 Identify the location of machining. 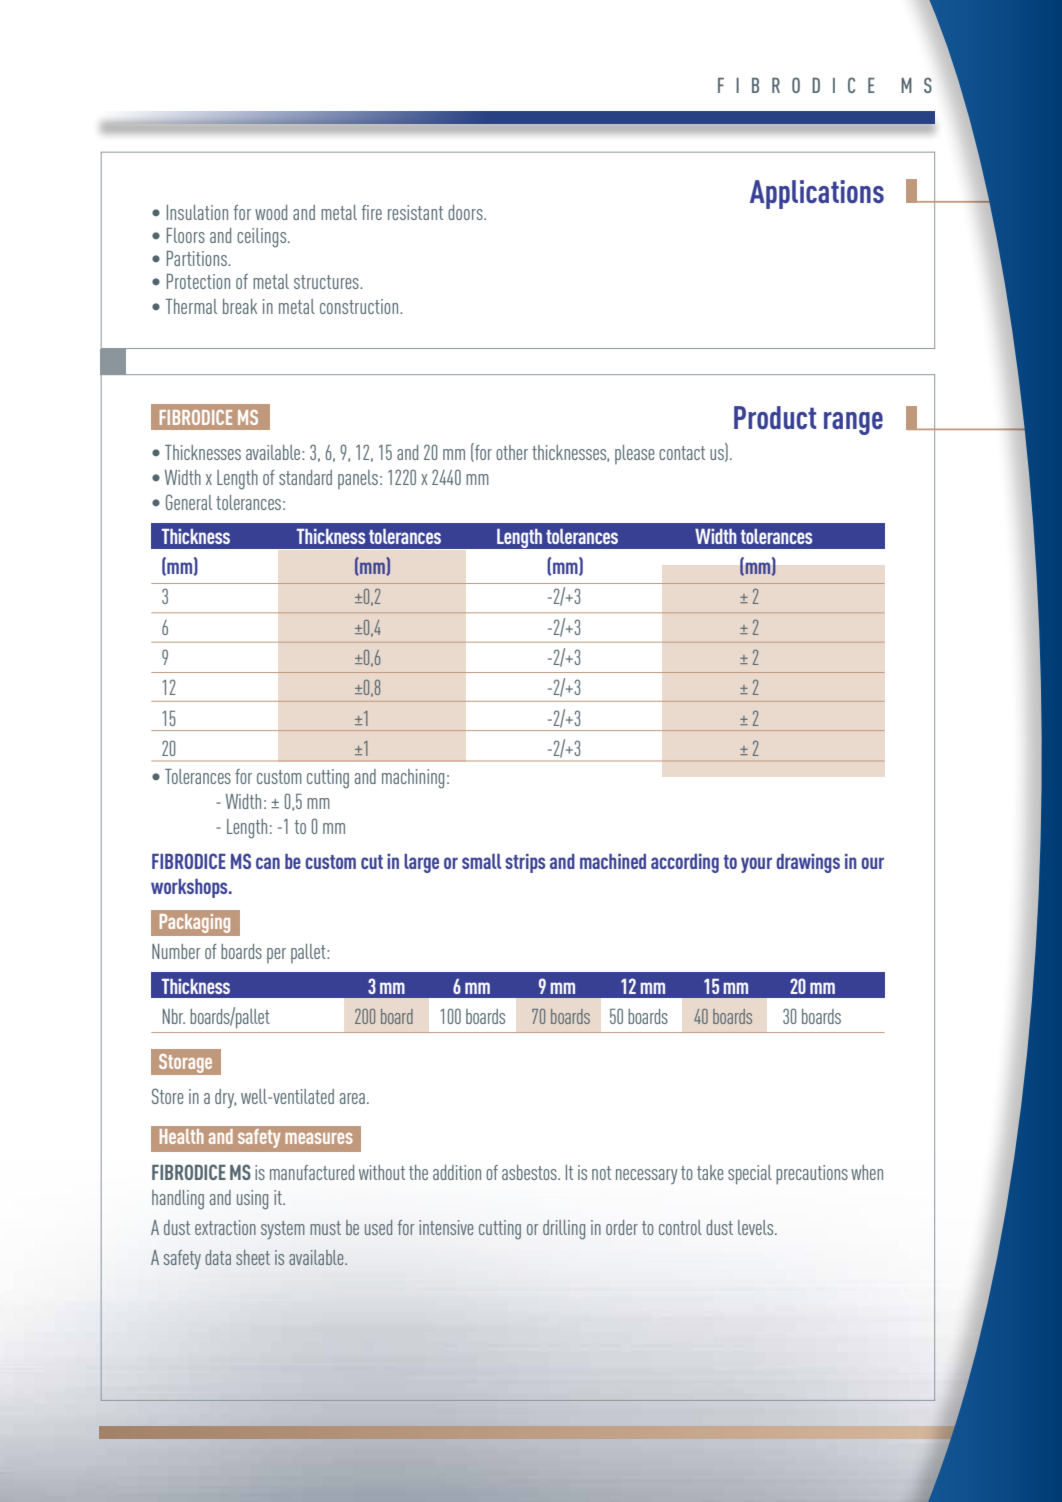
(413, 779).
